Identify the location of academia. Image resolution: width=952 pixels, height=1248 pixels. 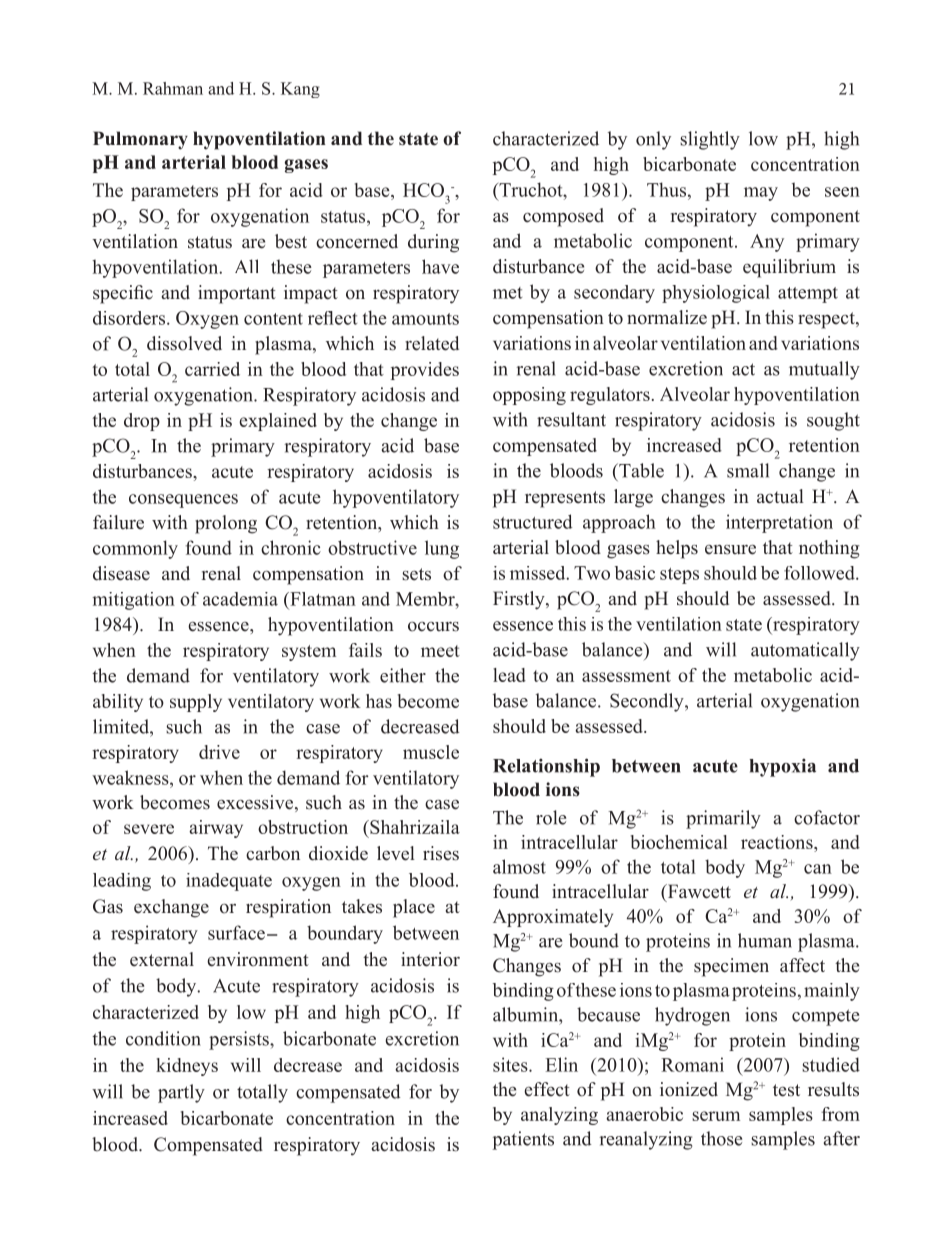
(240, 599).
